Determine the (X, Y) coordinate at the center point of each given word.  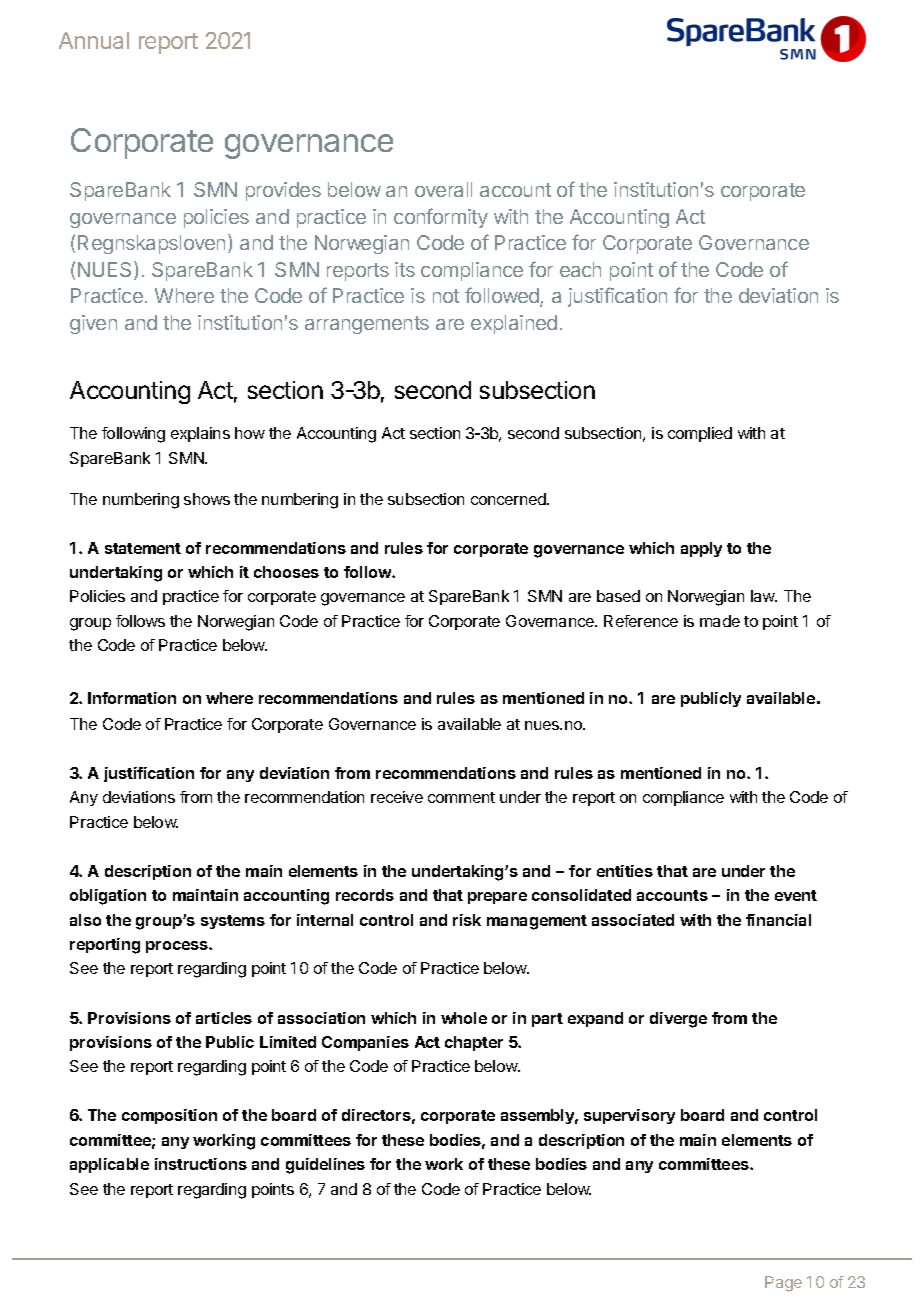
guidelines (325, 1166)
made (720, 621)
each (580, 269)
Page (783, 1284)
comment (461, 797)
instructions (201, 1164)
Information (132, 698)
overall (443, 189)
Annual (94, 40)
